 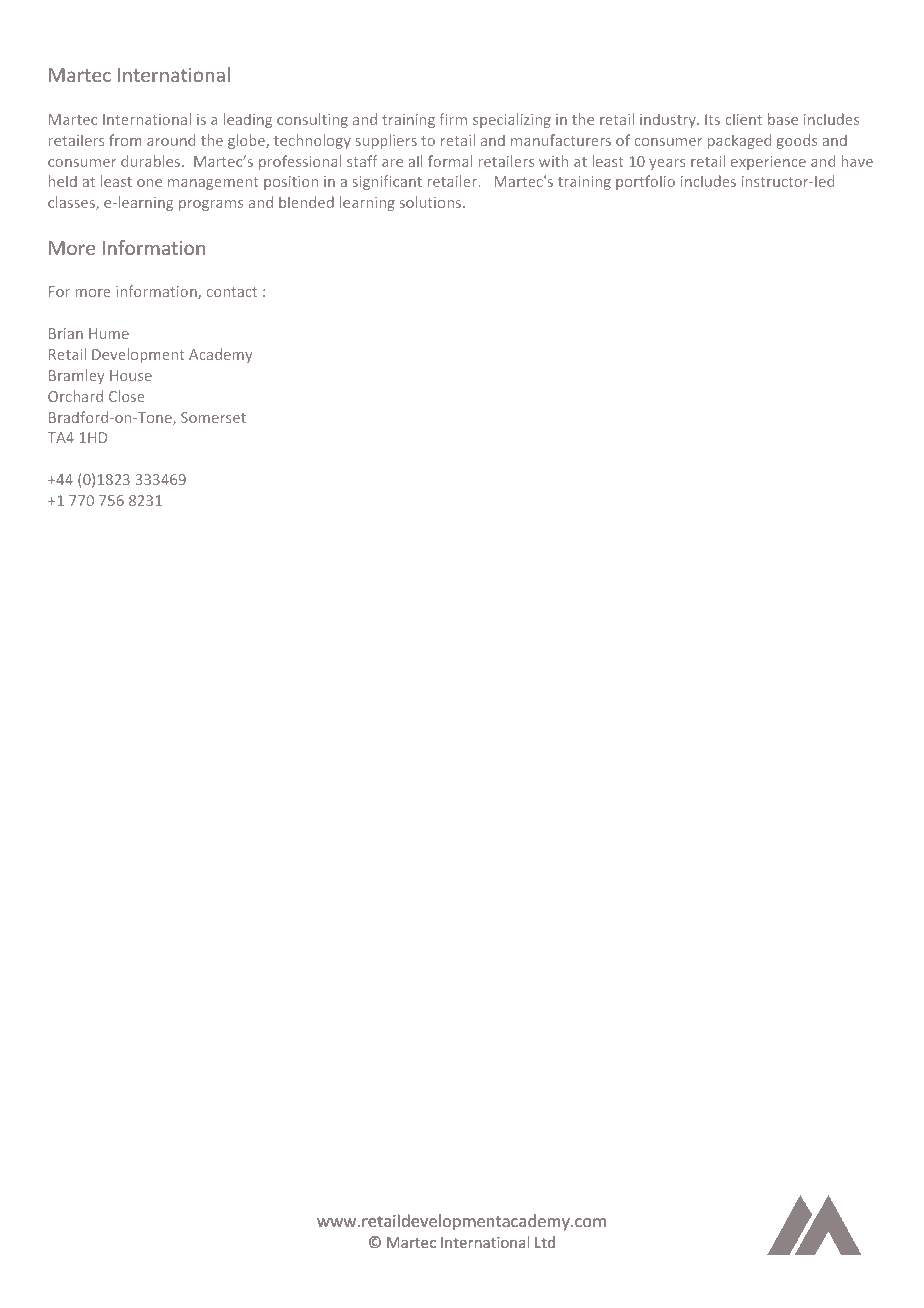 What do you see at coordinates (645, 182) in the screenshot?
I see `portfolio` at bounding box center [645, 182].
